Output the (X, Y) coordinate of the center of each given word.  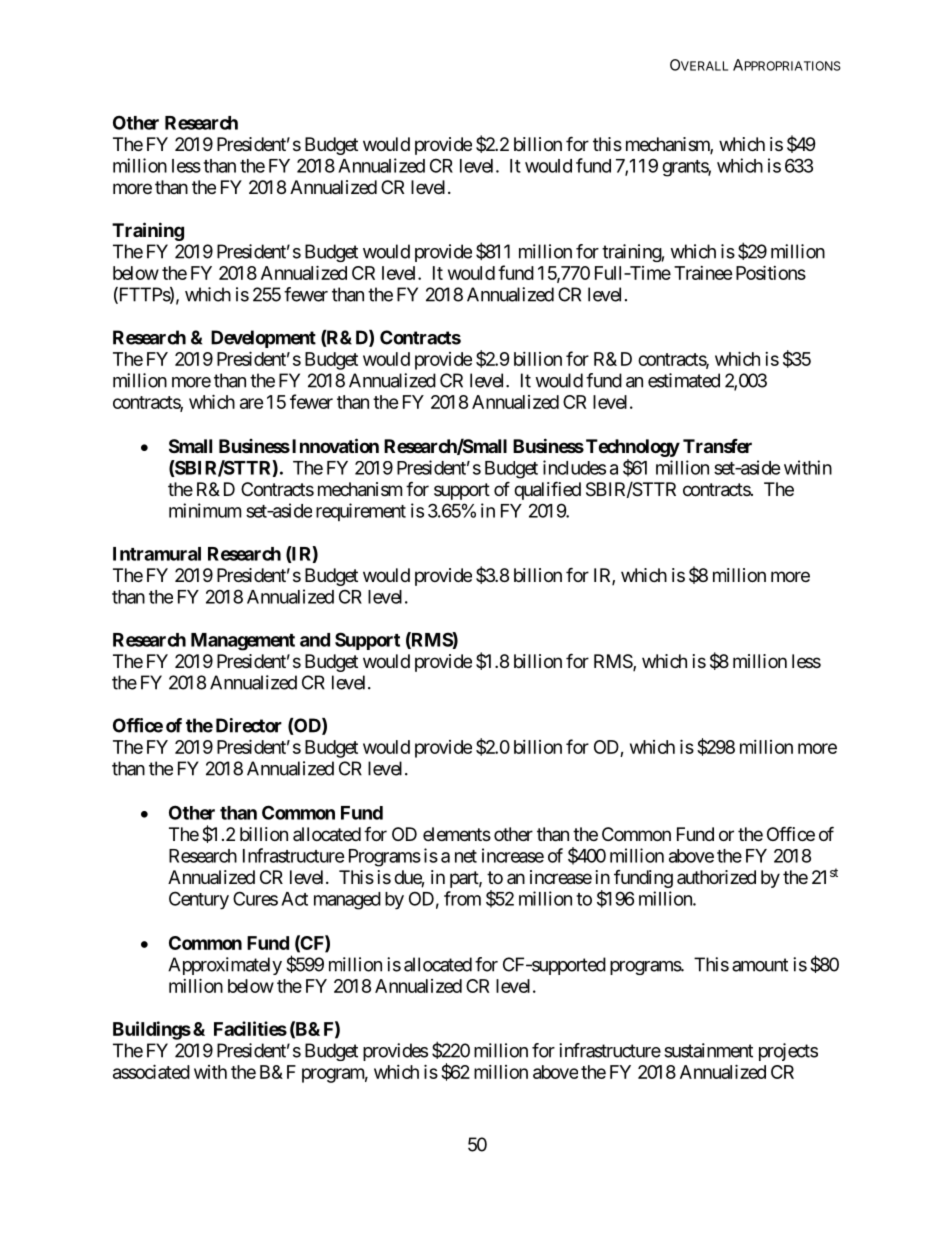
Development (263, 339)
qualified (547, 490)
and (315, 640)
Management (243, 642)
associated (151, 1071)
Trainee (703, 273)
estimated (684, 380)
